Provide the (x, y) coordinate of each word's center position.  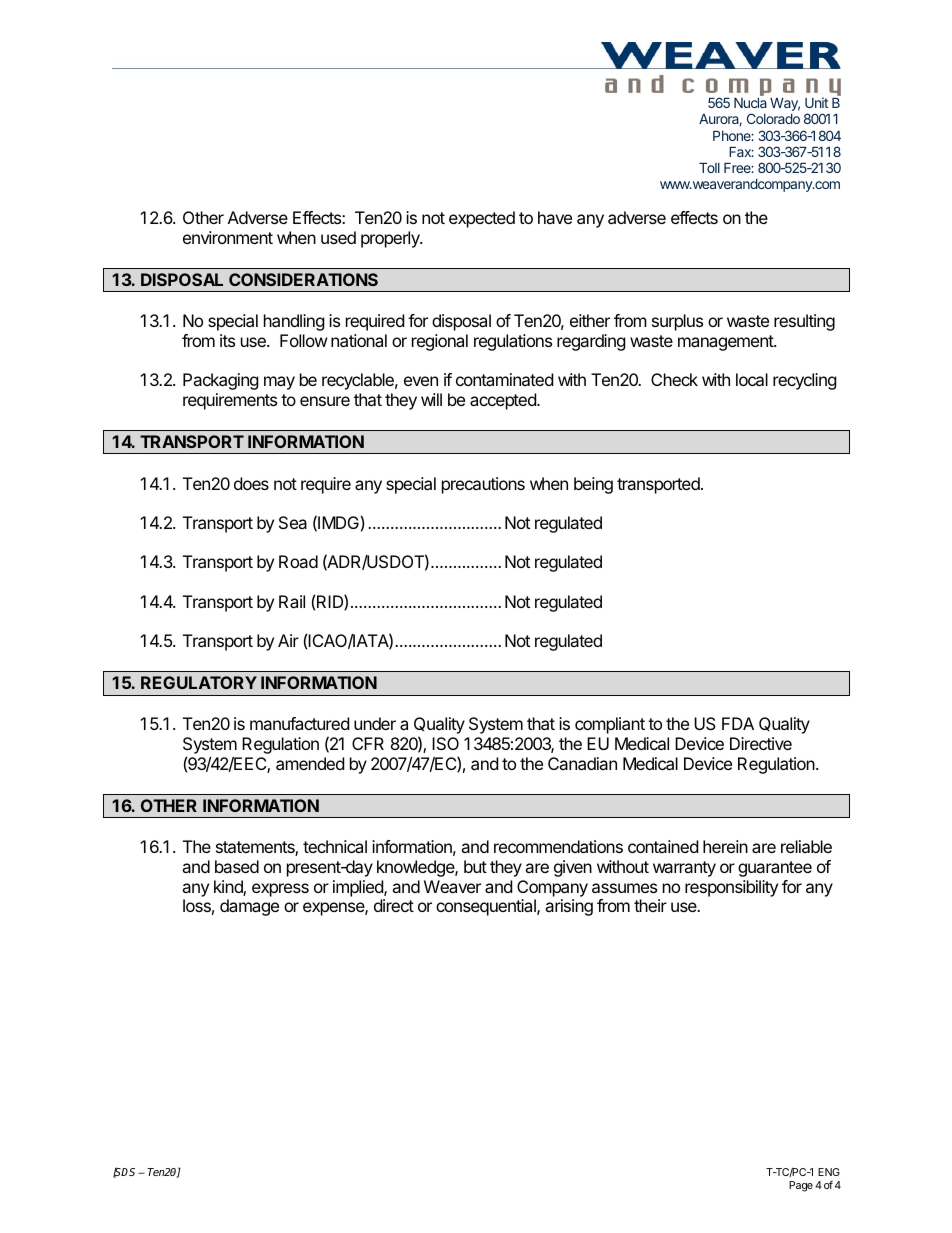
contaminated (504, 379)
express (280, 890)
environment (228, 237)
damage (249, 907)
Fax (741, 152)
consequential (487, 907)
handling (294, 322)
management (726, 343)
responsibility (731, 888)
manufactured (299, 723)
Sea (293, 522)
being (593, 485)
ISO (445, 743)
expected (482, 219)
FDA (738, 723)
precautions (483, 485)
